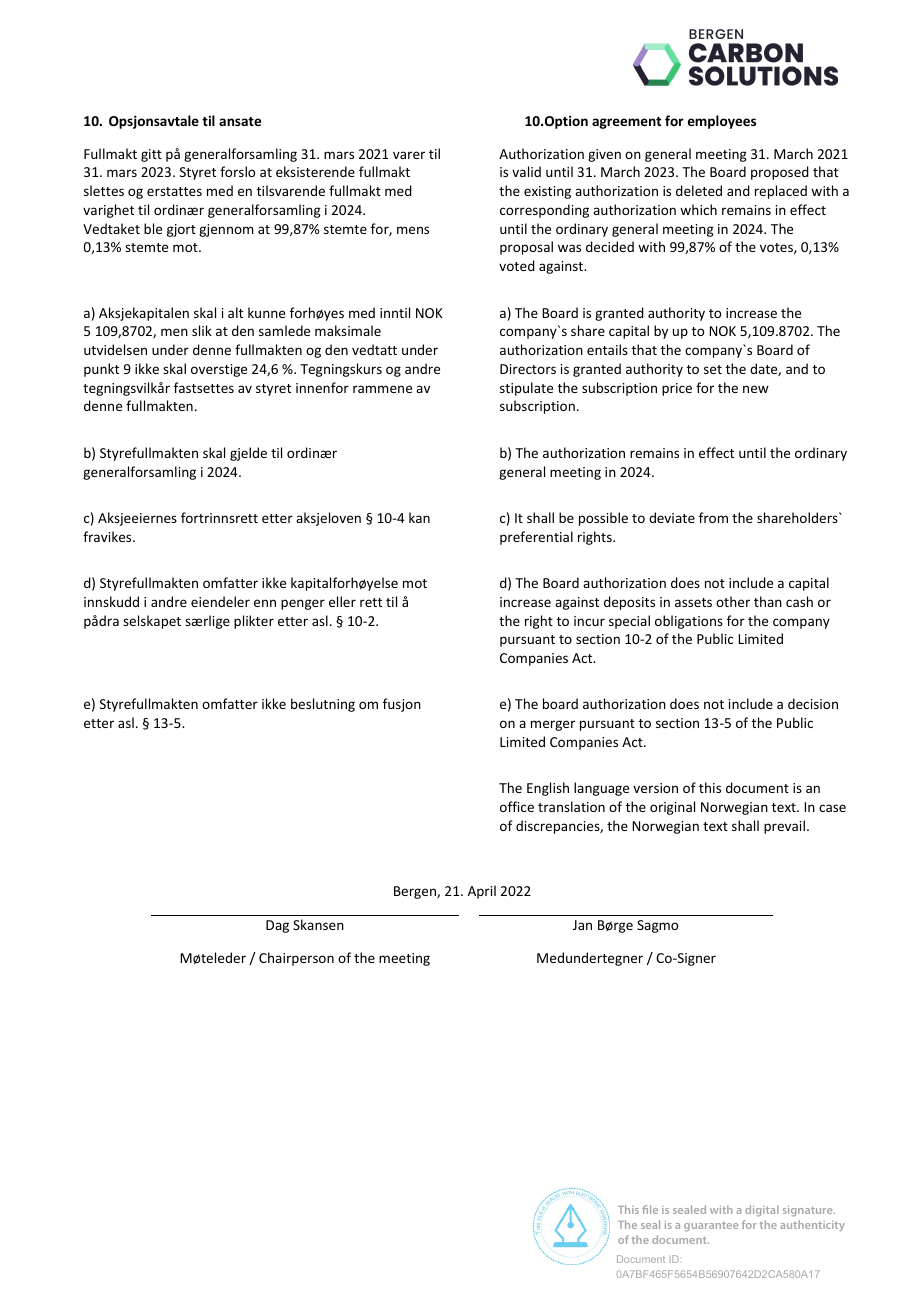 The image size is (924, 1308). Describe the element at coordinates (526, 171) in the screenshot. I see `valid` at that location.
